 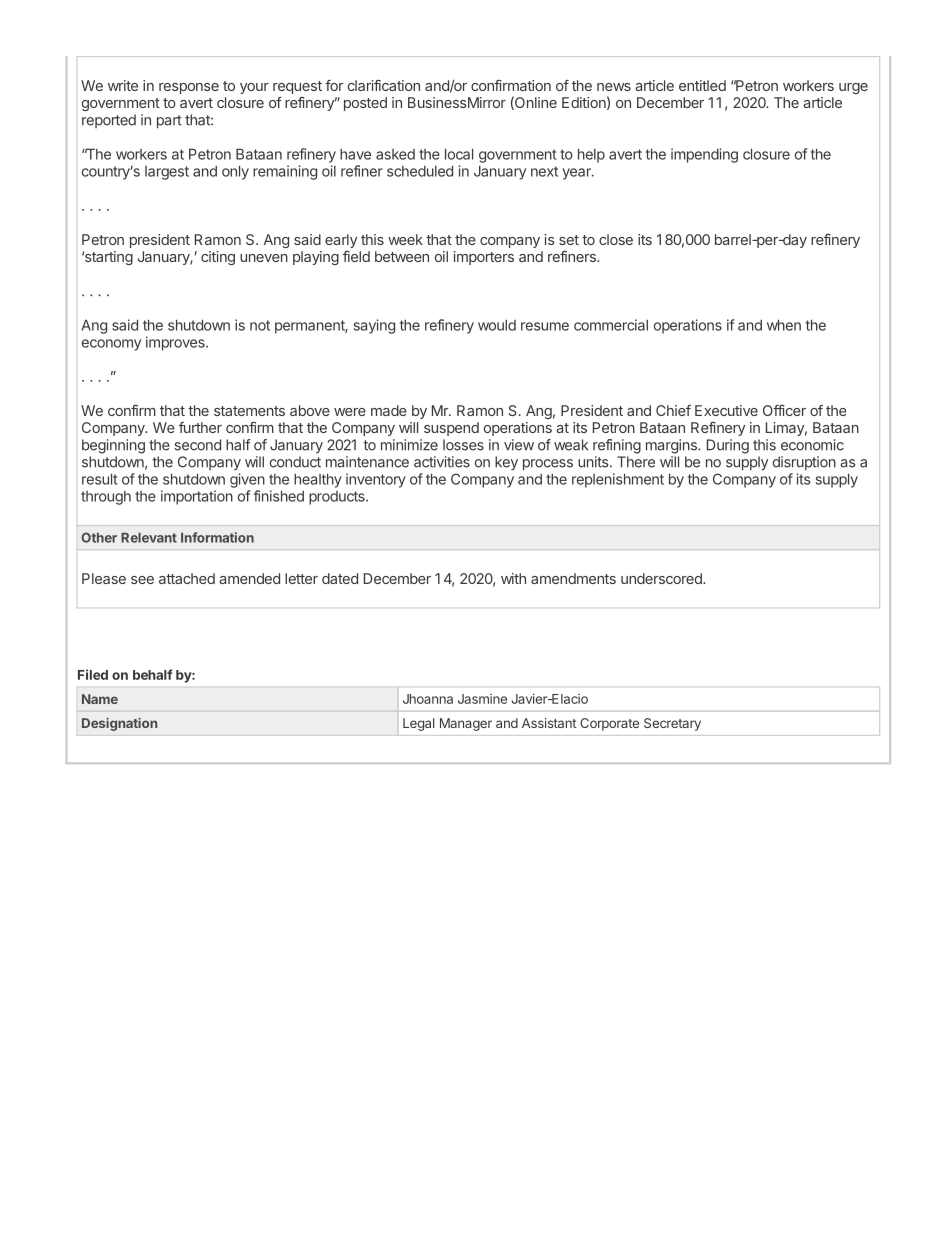 What do you see at coordinates (451, 429) in the screenshot?
I see `suspend` at bounding box center [451, 429].
